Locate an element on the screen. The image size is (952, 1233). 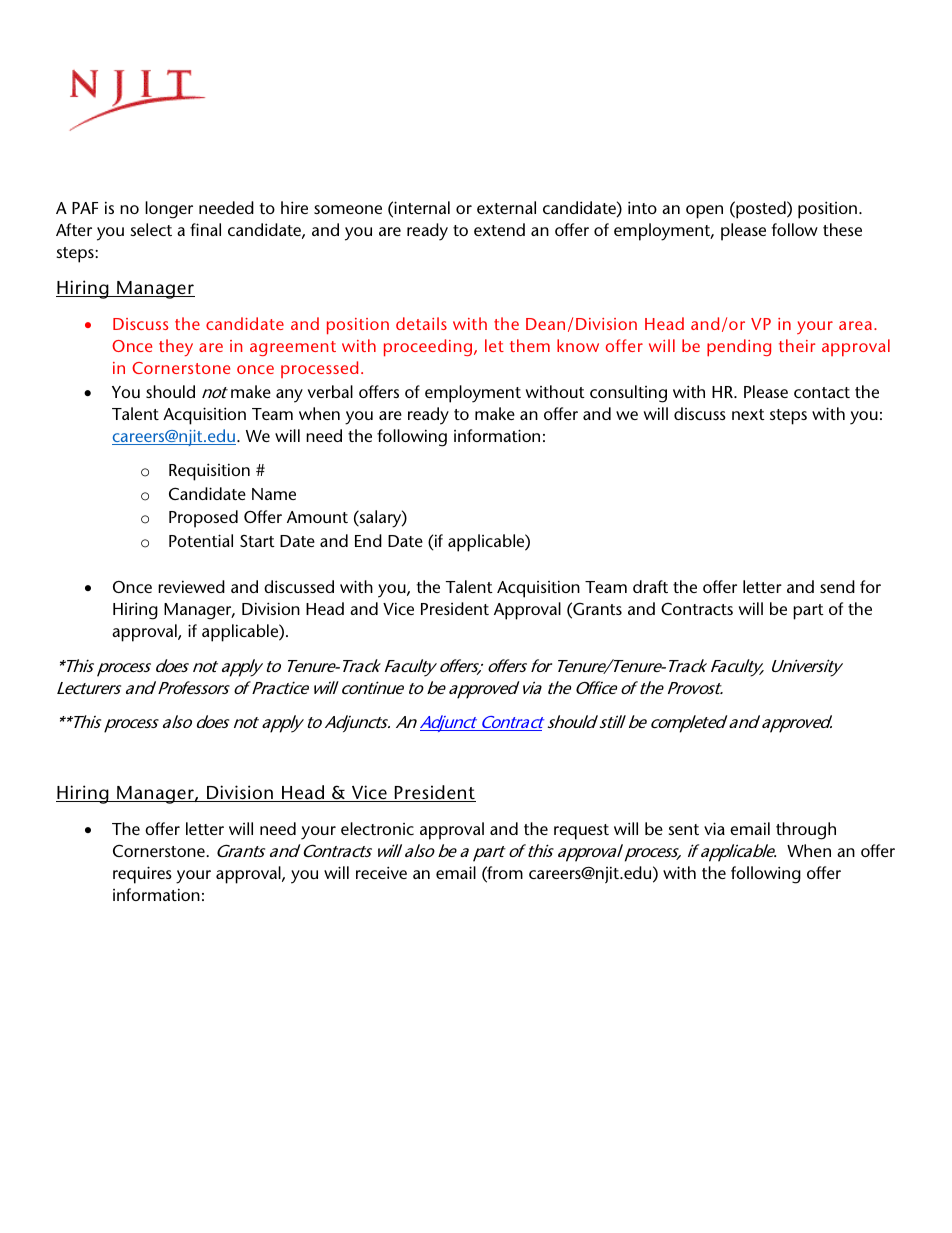
they is located at coordinates (176, 347).
